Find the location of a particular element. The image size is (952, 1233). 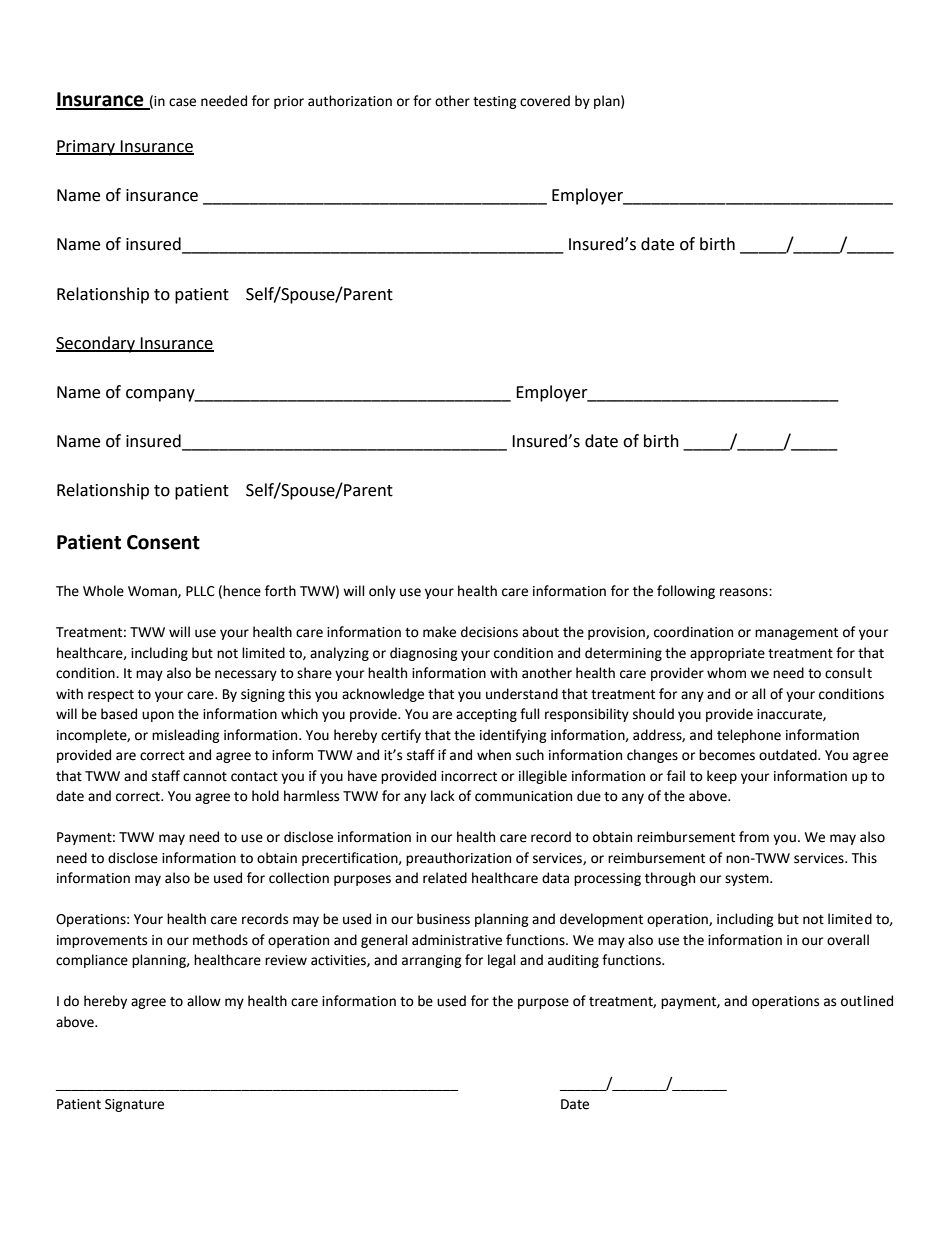

testing is located at coordinates (495, 102).
